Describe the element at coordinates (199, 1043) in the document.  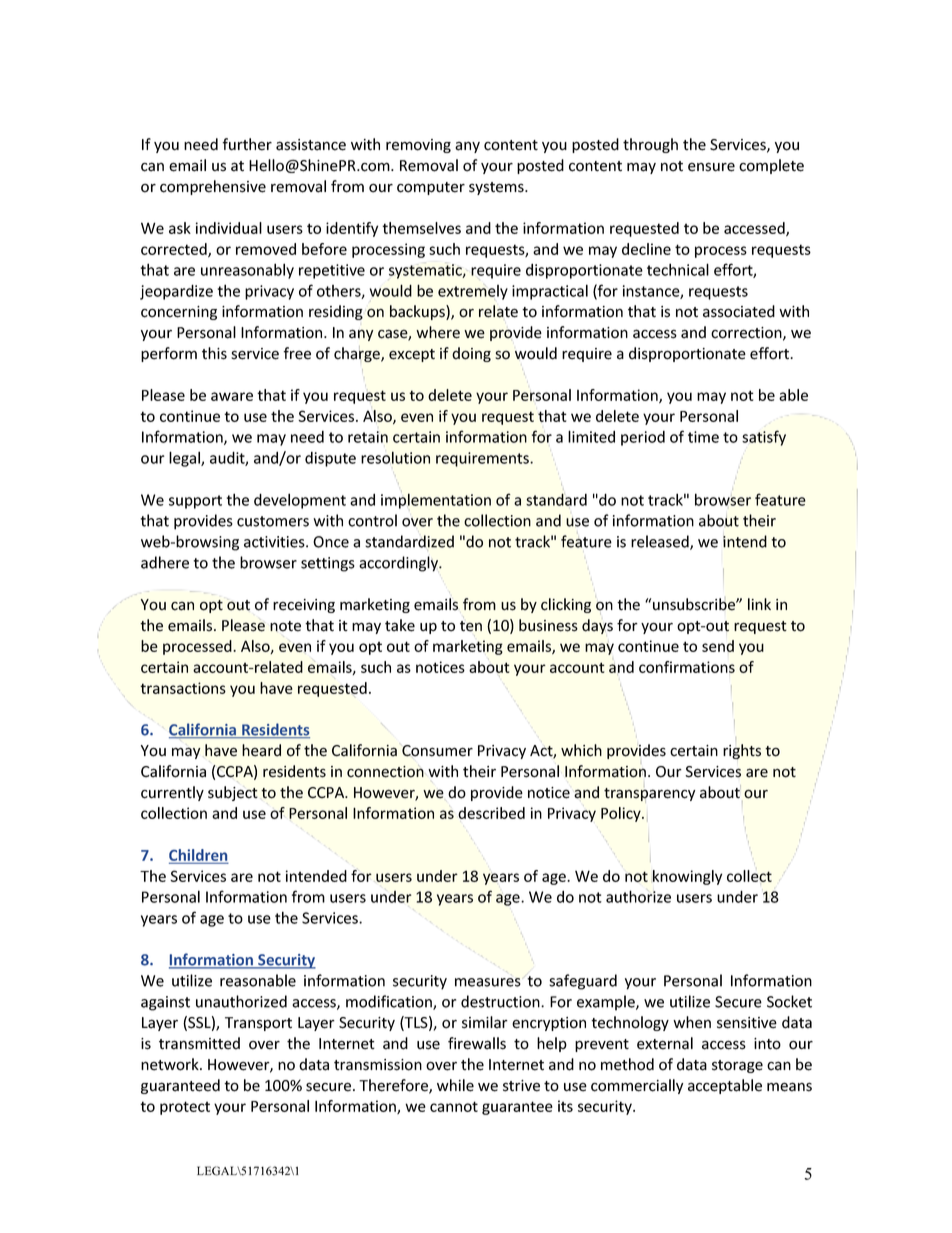
I see `transmitted` at that location.
